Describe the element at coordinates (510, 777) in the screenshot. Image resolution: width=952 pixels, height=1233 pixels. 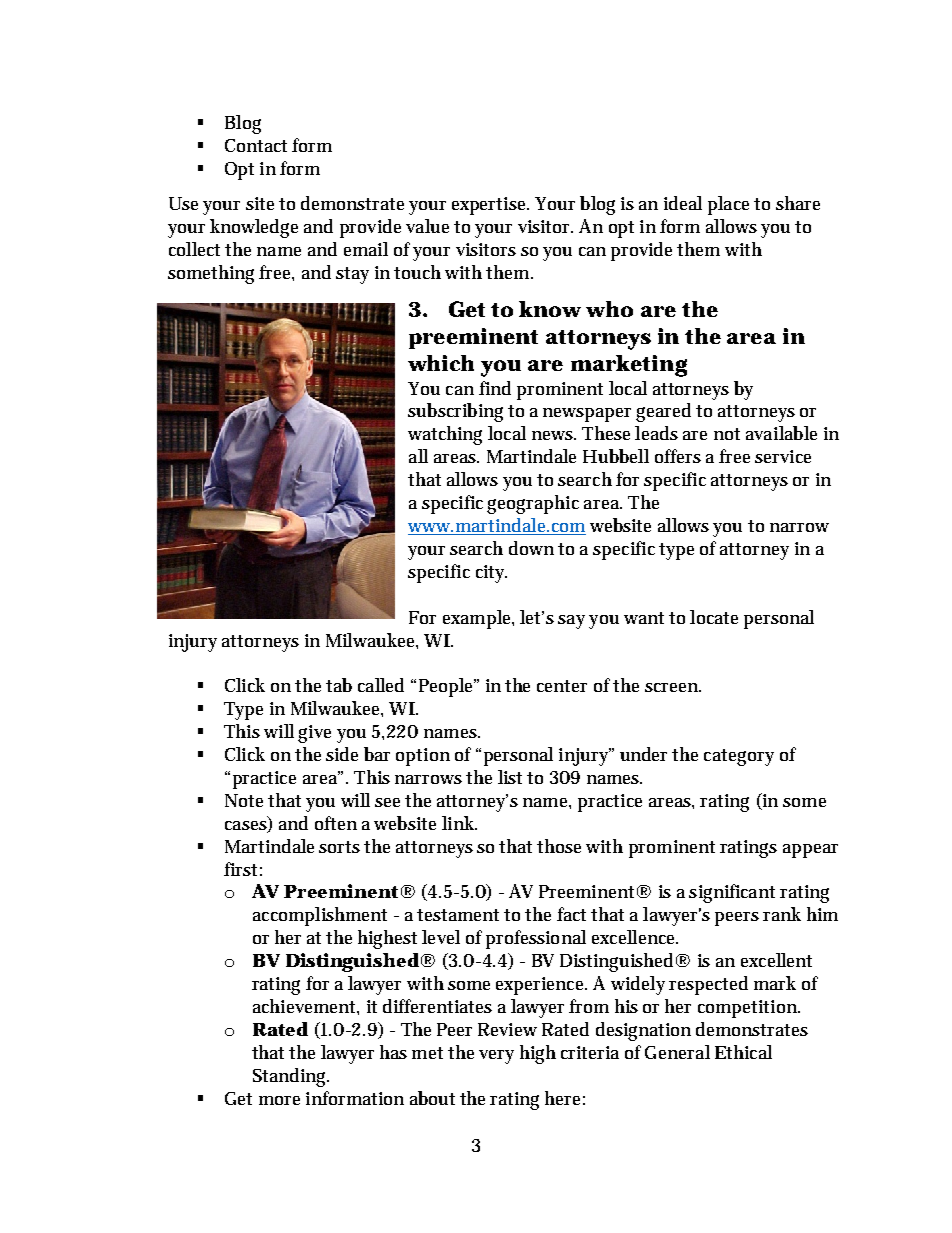
I see `list` at that location.
